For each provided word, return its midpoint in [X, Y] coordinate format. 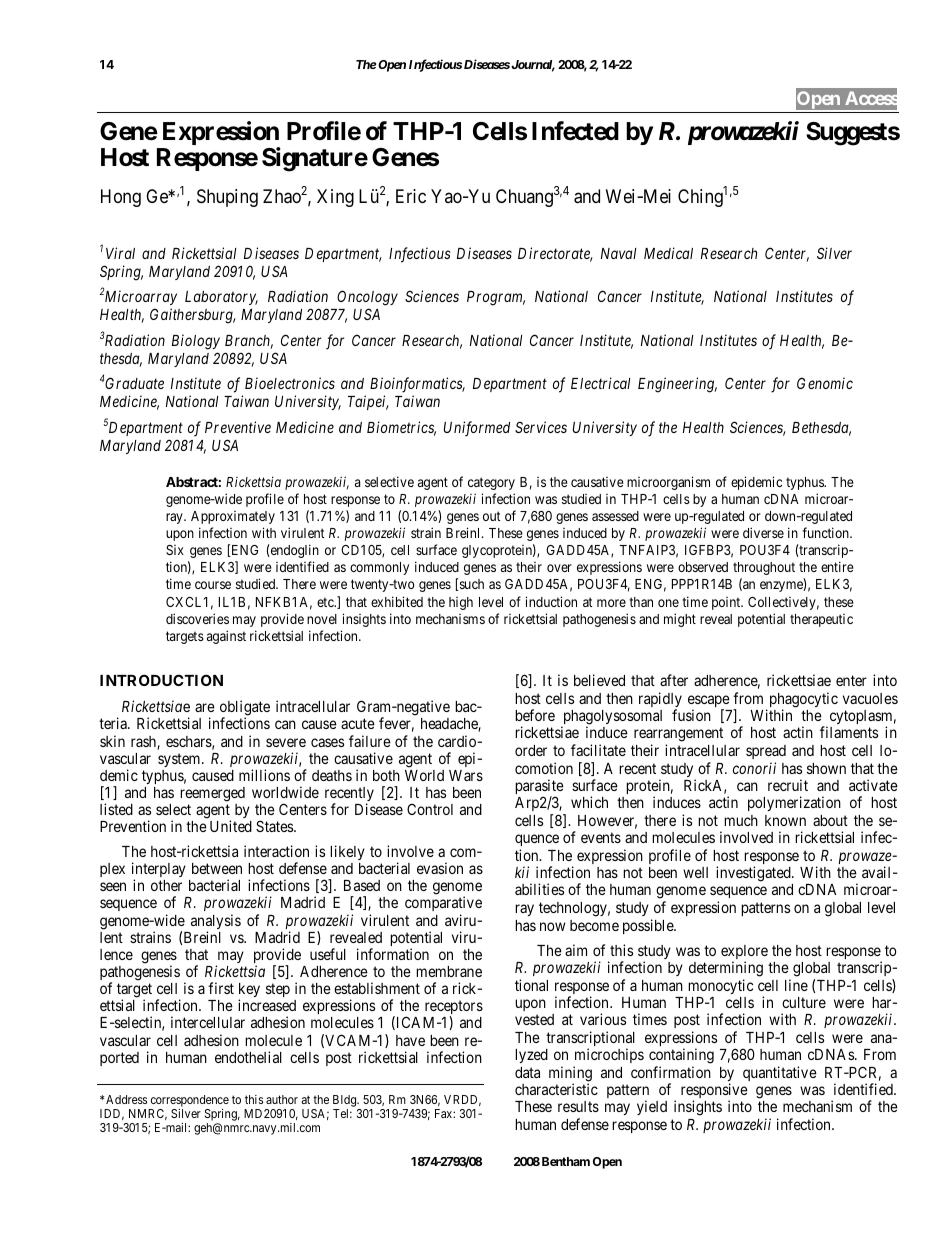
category [491, 483]
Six [175, 550]
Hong [121, 198]
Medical [668, 253]
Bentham [566, 1161]
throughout [764, 568]
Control [430, 809]
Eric [411, 196]
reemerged [212, 794]
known [785, 820]
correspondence [190, 1101]
